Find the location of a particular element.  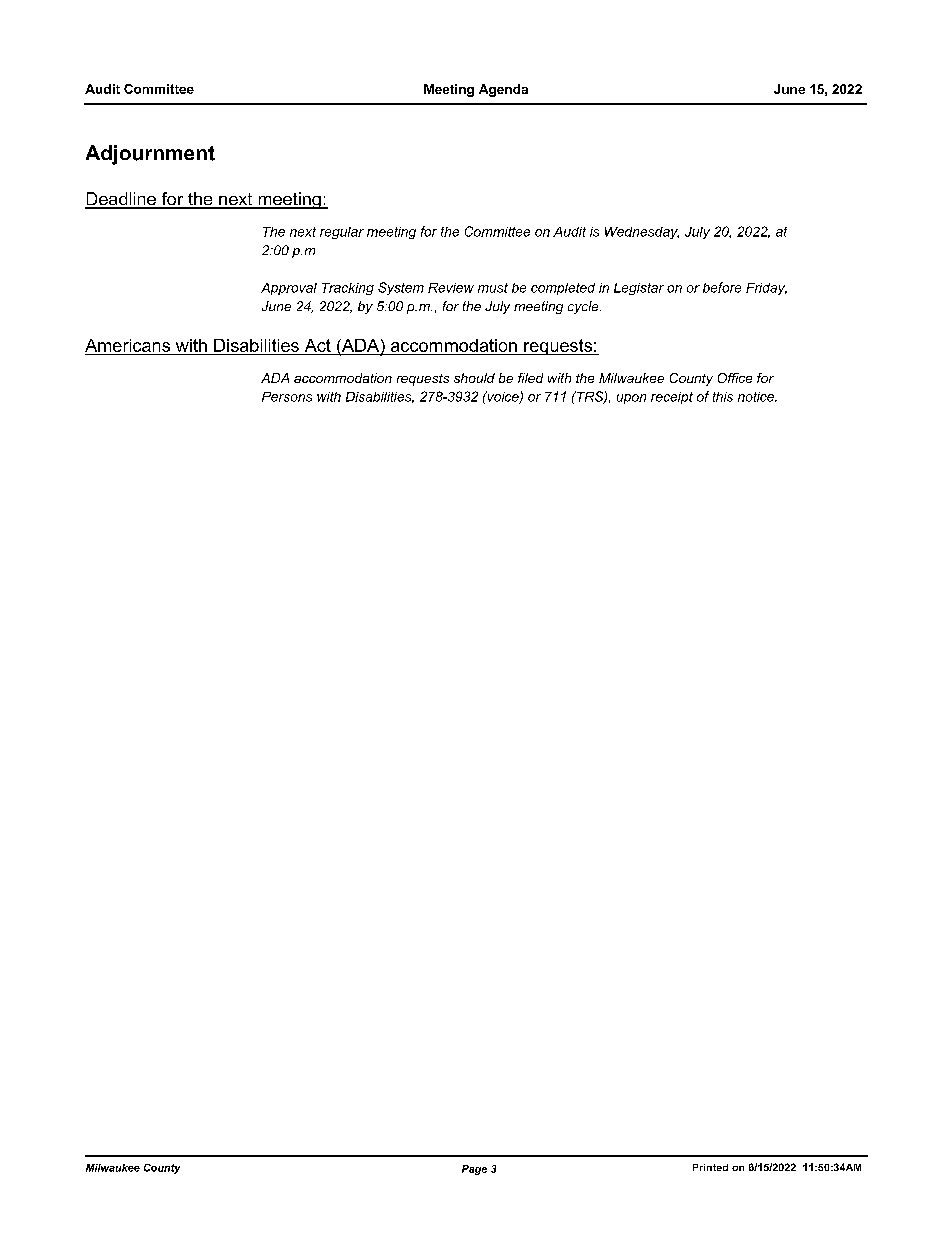

filed is located at coordinates (530, 378).
